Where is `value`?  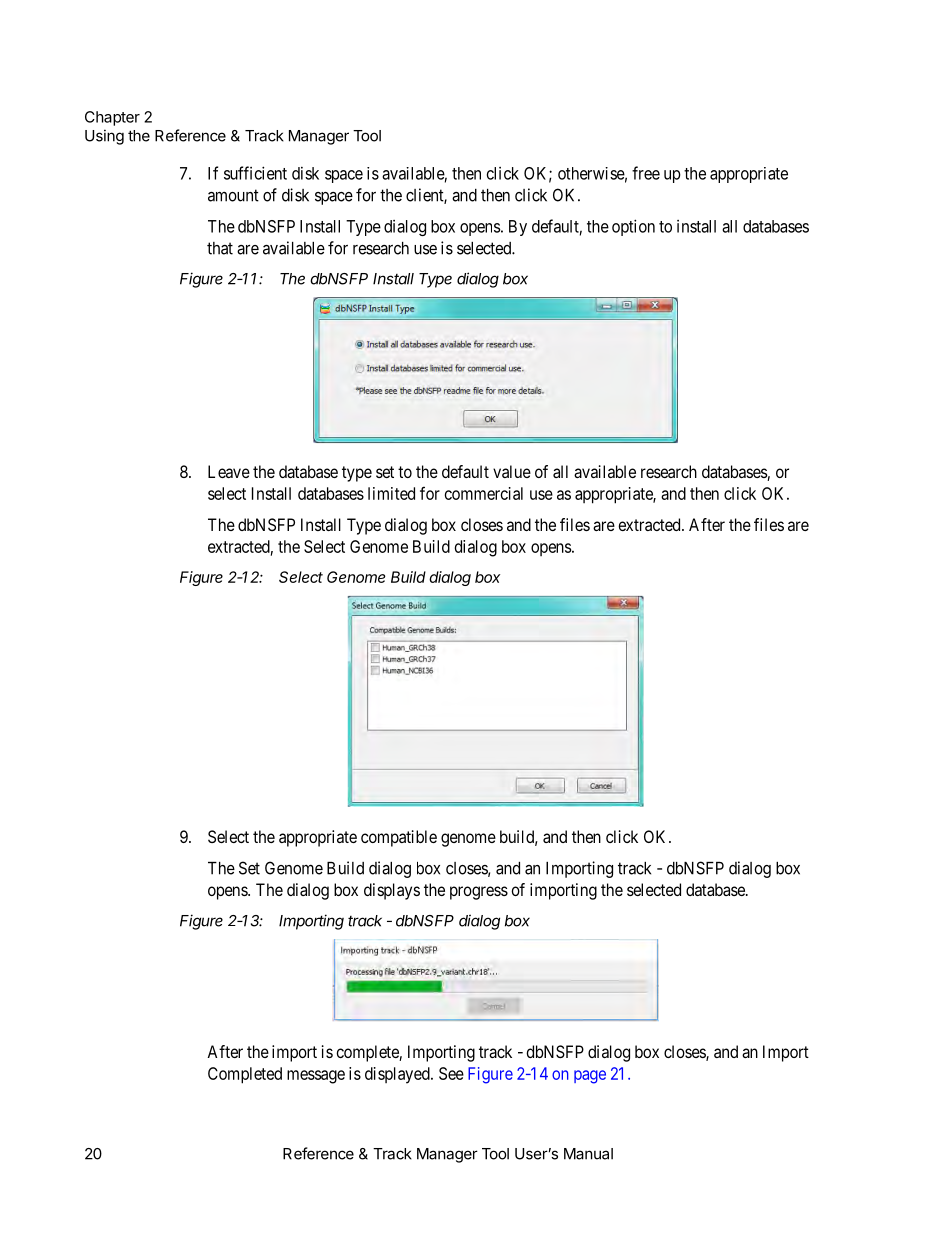
value is located at coordinates (512, 471).
